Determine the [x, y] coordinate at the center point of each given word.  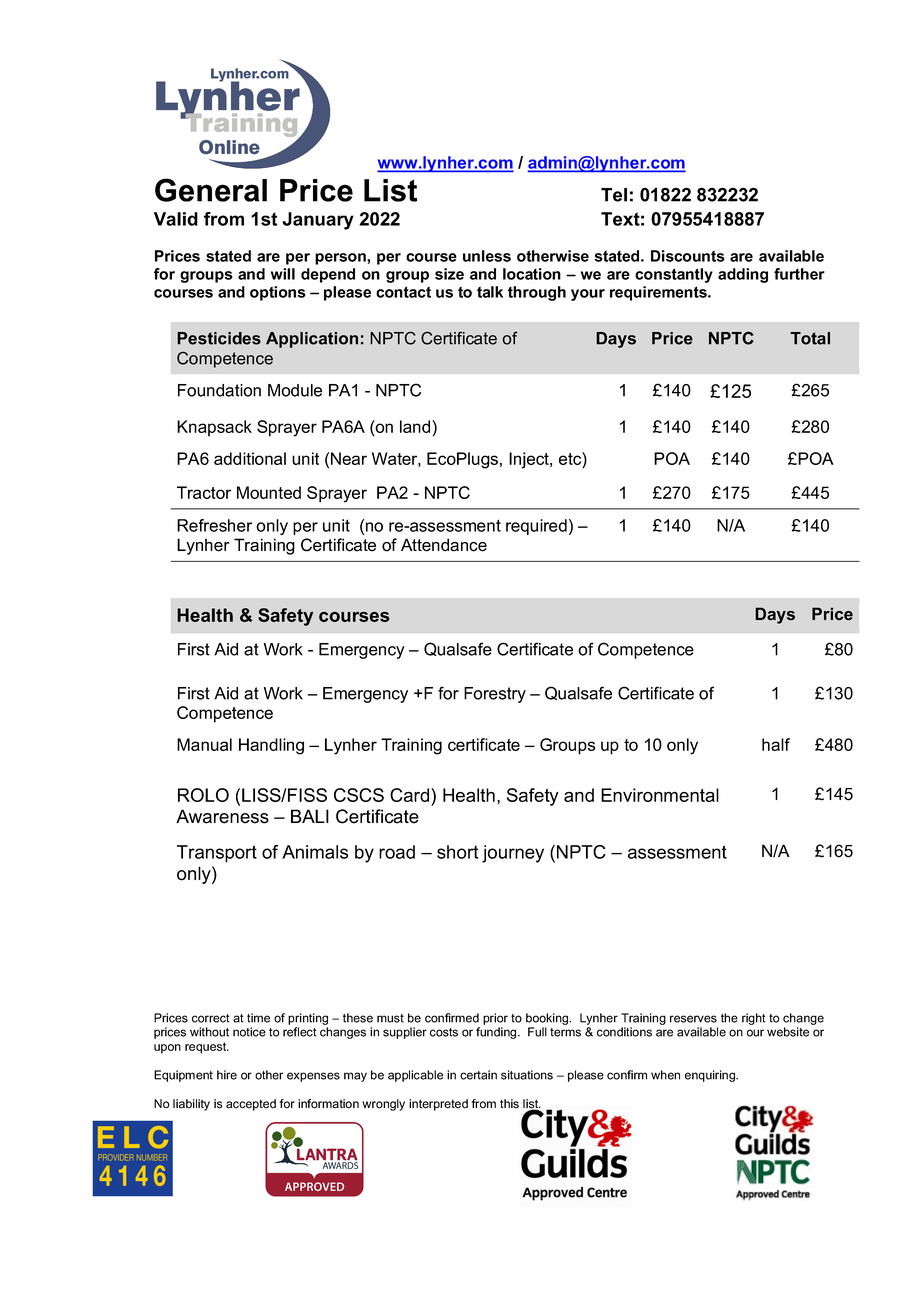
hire [227, 1075]
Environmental [660, 795]
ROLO [203, 795]
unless [487, 256]
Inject [530, 460]
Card [411, 795]
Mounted [269, 492]
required [536, 527]
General [211, 190]
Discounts [688, 256]
